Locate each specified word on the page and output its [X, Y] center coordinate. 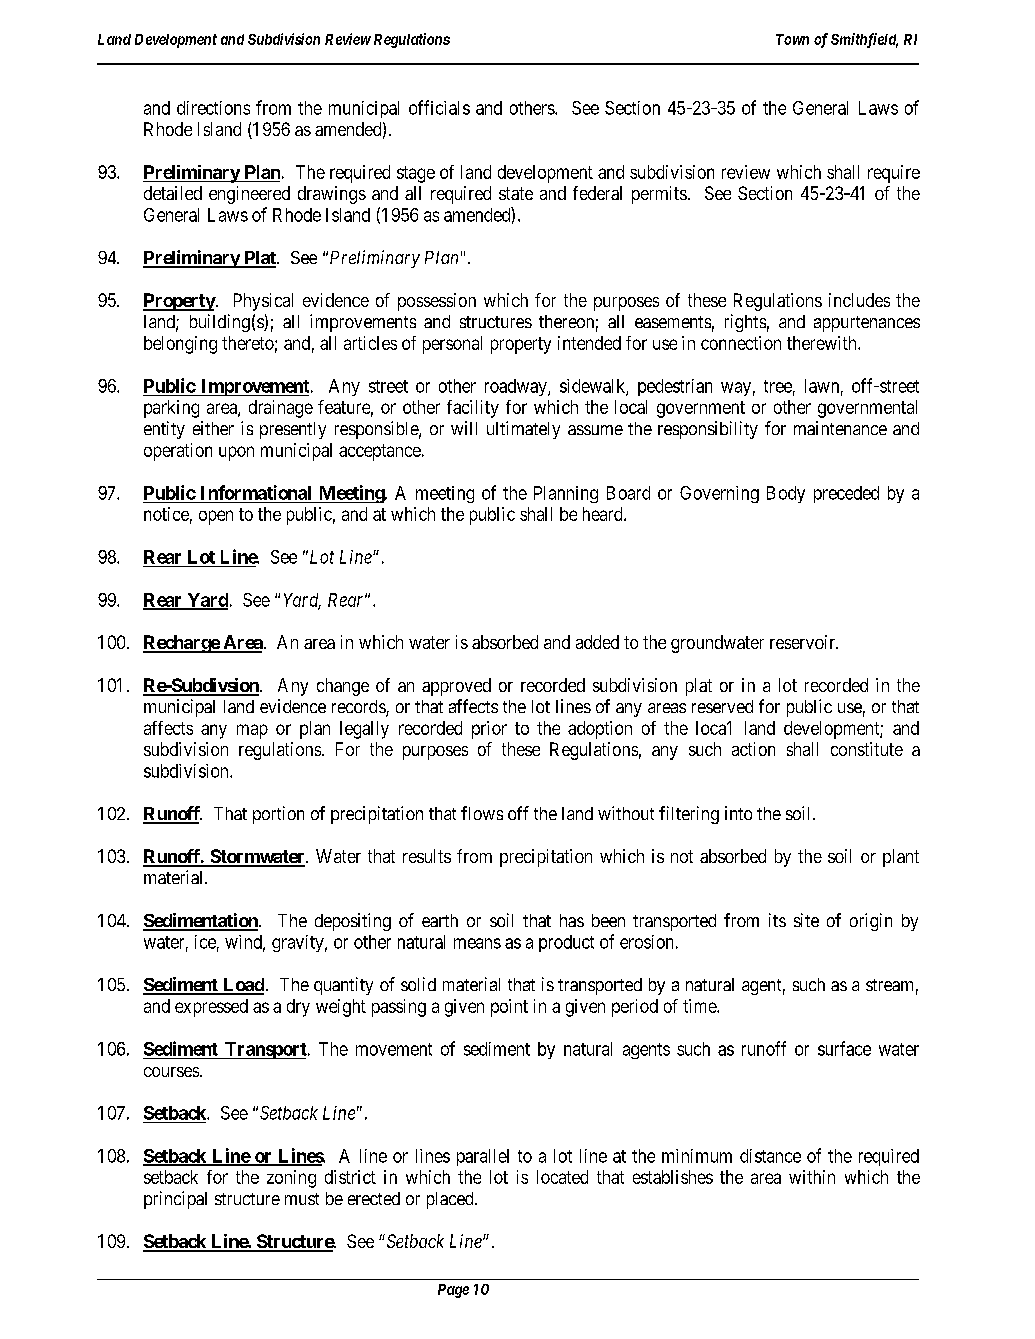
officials [439, 107]
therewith [823, 343]
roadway [517, 387]
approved [456, 687]
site [806, 920]
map [252, 731]
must [302, 1199]
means [477, 943]
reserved [722, 706]
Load [242, 986]
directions [213, 108]
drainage [281, 409]
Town [792, 39]
